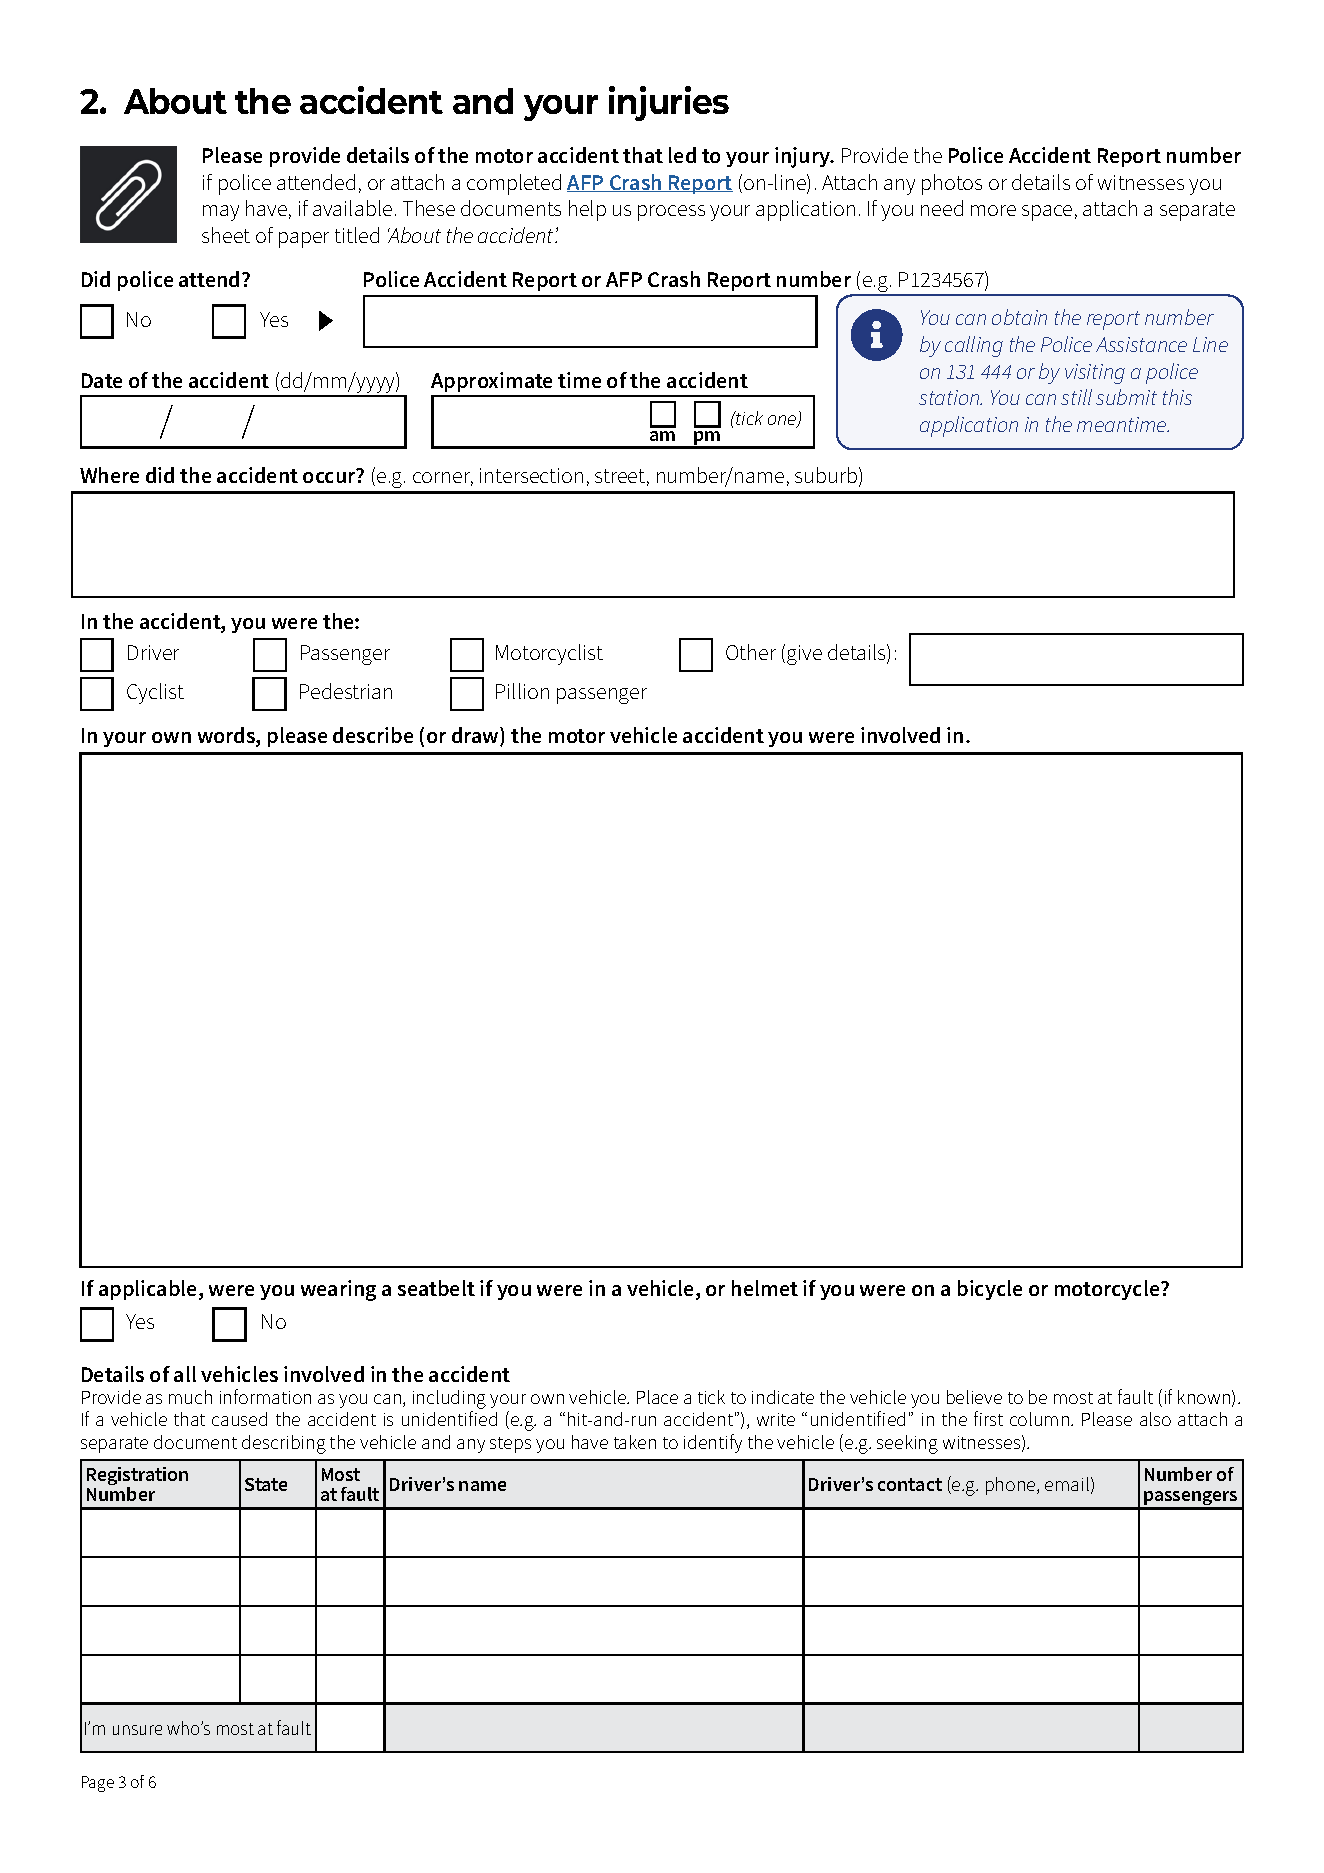  I want to click on unsure, so click(137, 1730).
